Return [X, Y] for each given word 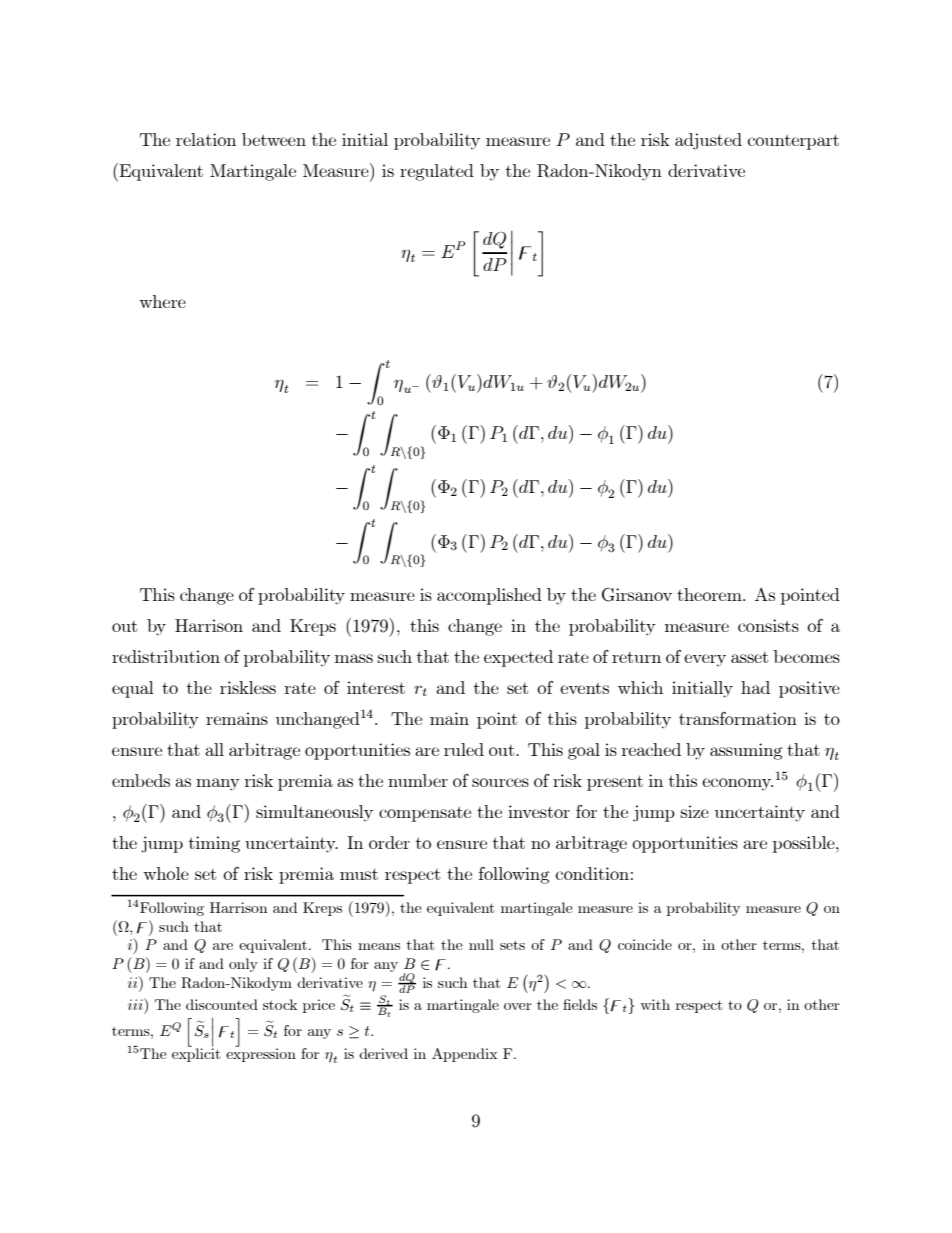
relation [206, 139]
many [218, 784]
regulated [437, 172]
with [655, 1004]
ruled [464, 749]
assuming [746, 751]
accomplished [489, 596]
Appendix [465, 1055]
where [162, 301]
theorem [710, 594]
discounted [222, 1004]
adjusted [708, 141]
